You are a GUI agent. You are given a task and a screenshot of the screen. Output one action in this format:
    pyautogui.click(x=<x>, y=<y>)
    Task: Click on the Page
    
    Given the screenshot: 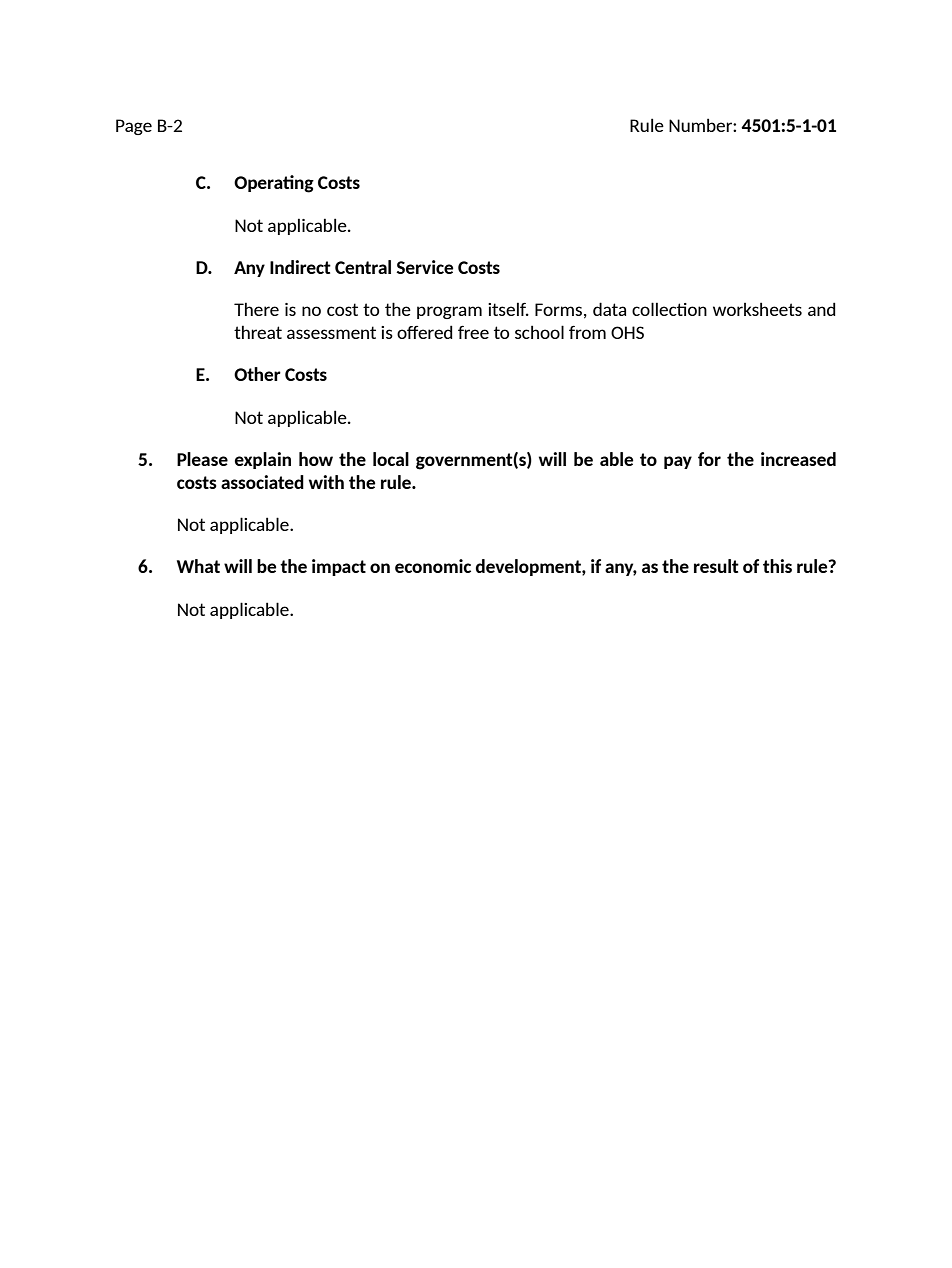 What is the action you would take?
    pyautogui.click(x=134, y=127)
